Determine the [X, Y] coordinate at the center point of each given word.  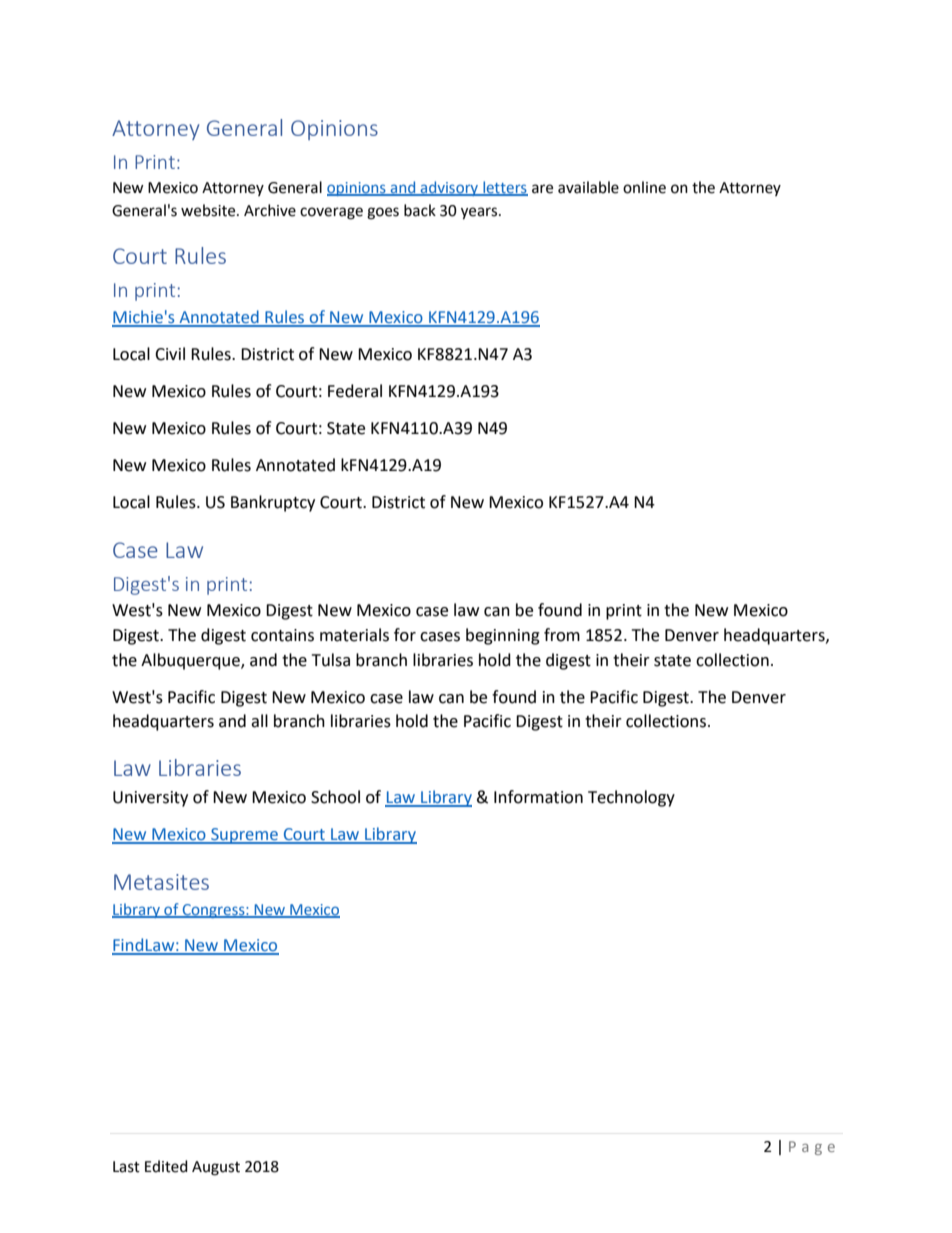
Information [538, 797]
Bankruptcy [273, 503]
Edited [166, 1166]
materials [354, 635]
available [588, 187]
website [209, 210]
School [335, 797]
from [562, 635]
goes [383, 213]
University [150, 799]
